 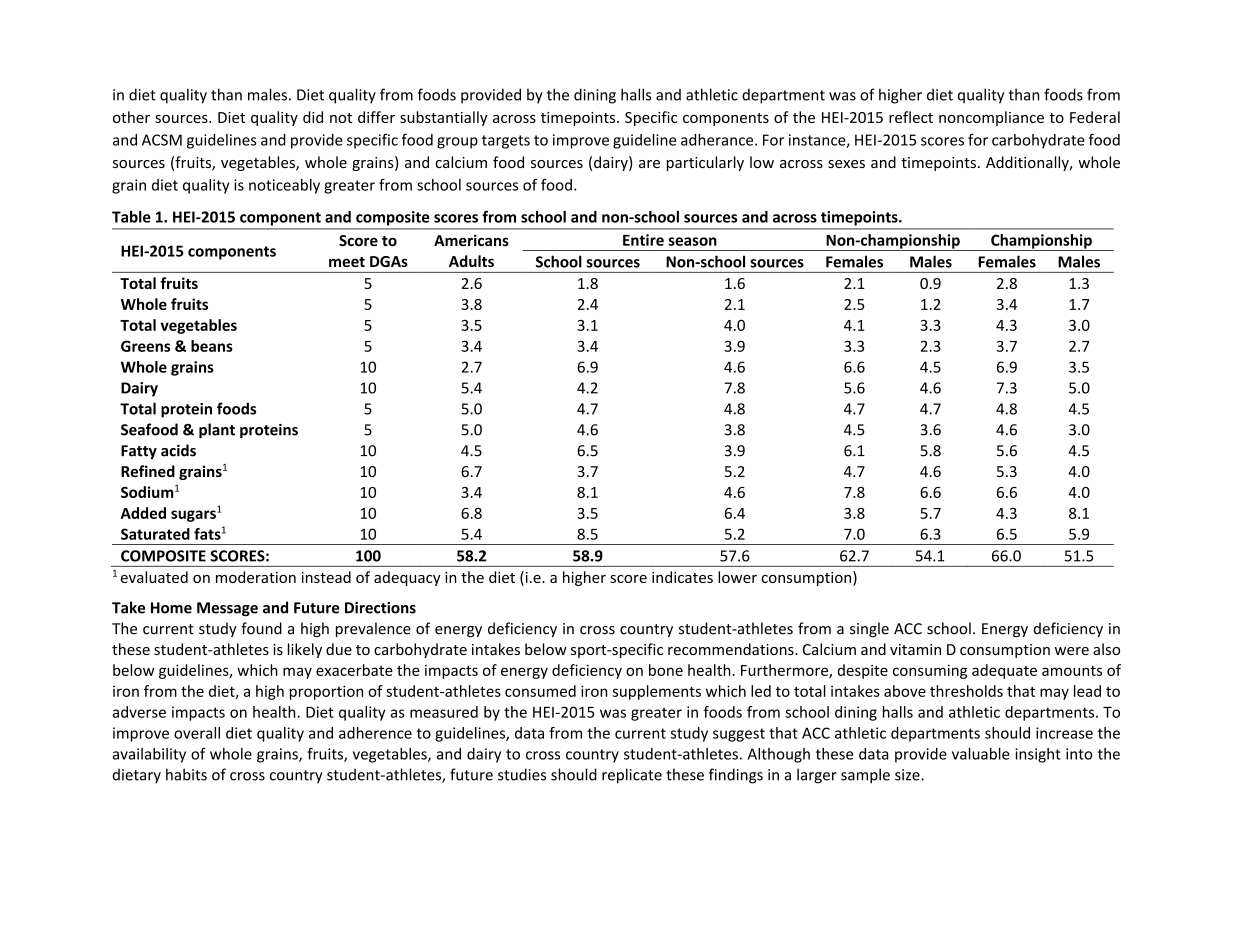 I want to click on are, so click(x=649, y=164).
